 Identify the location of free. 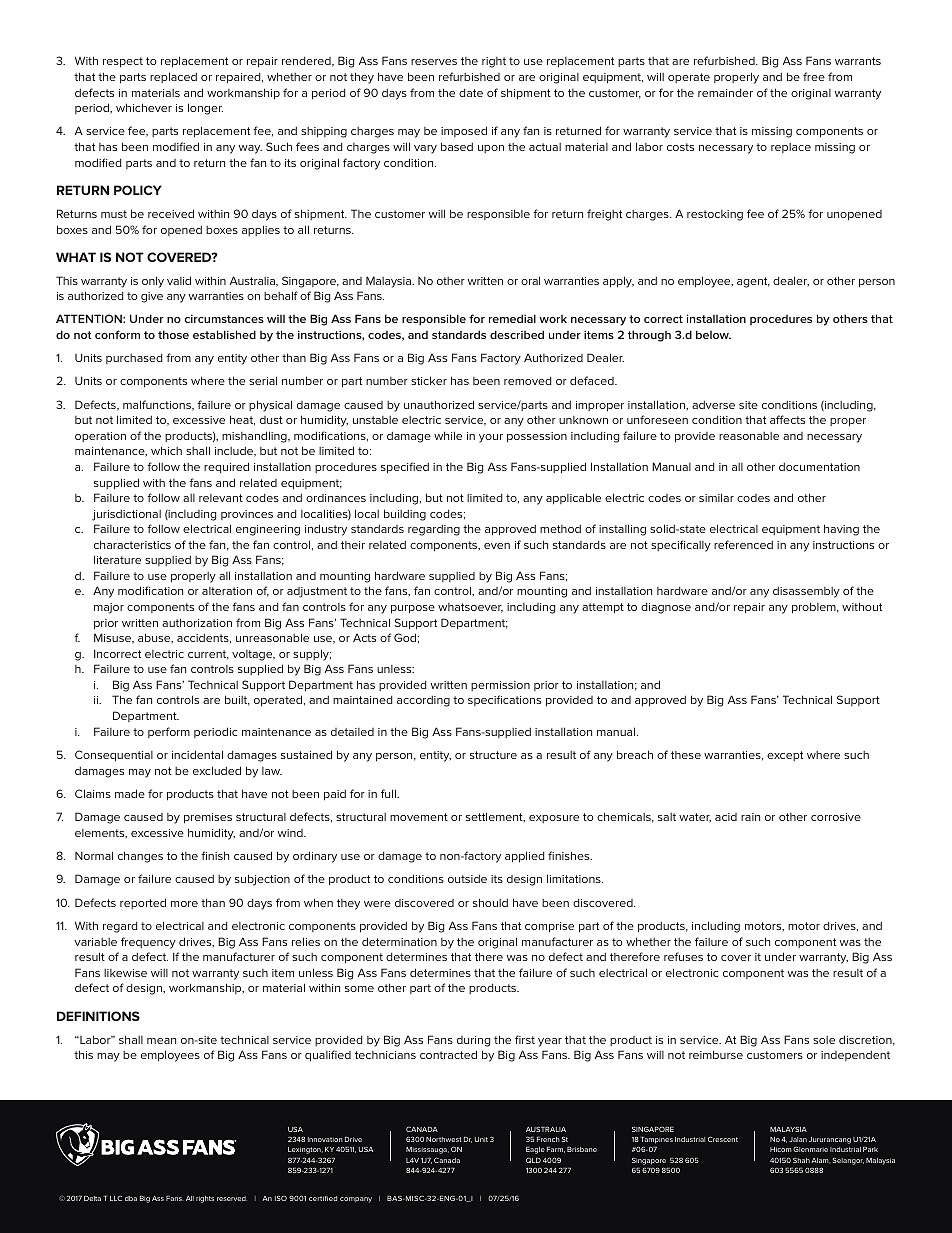
(814, 76).
